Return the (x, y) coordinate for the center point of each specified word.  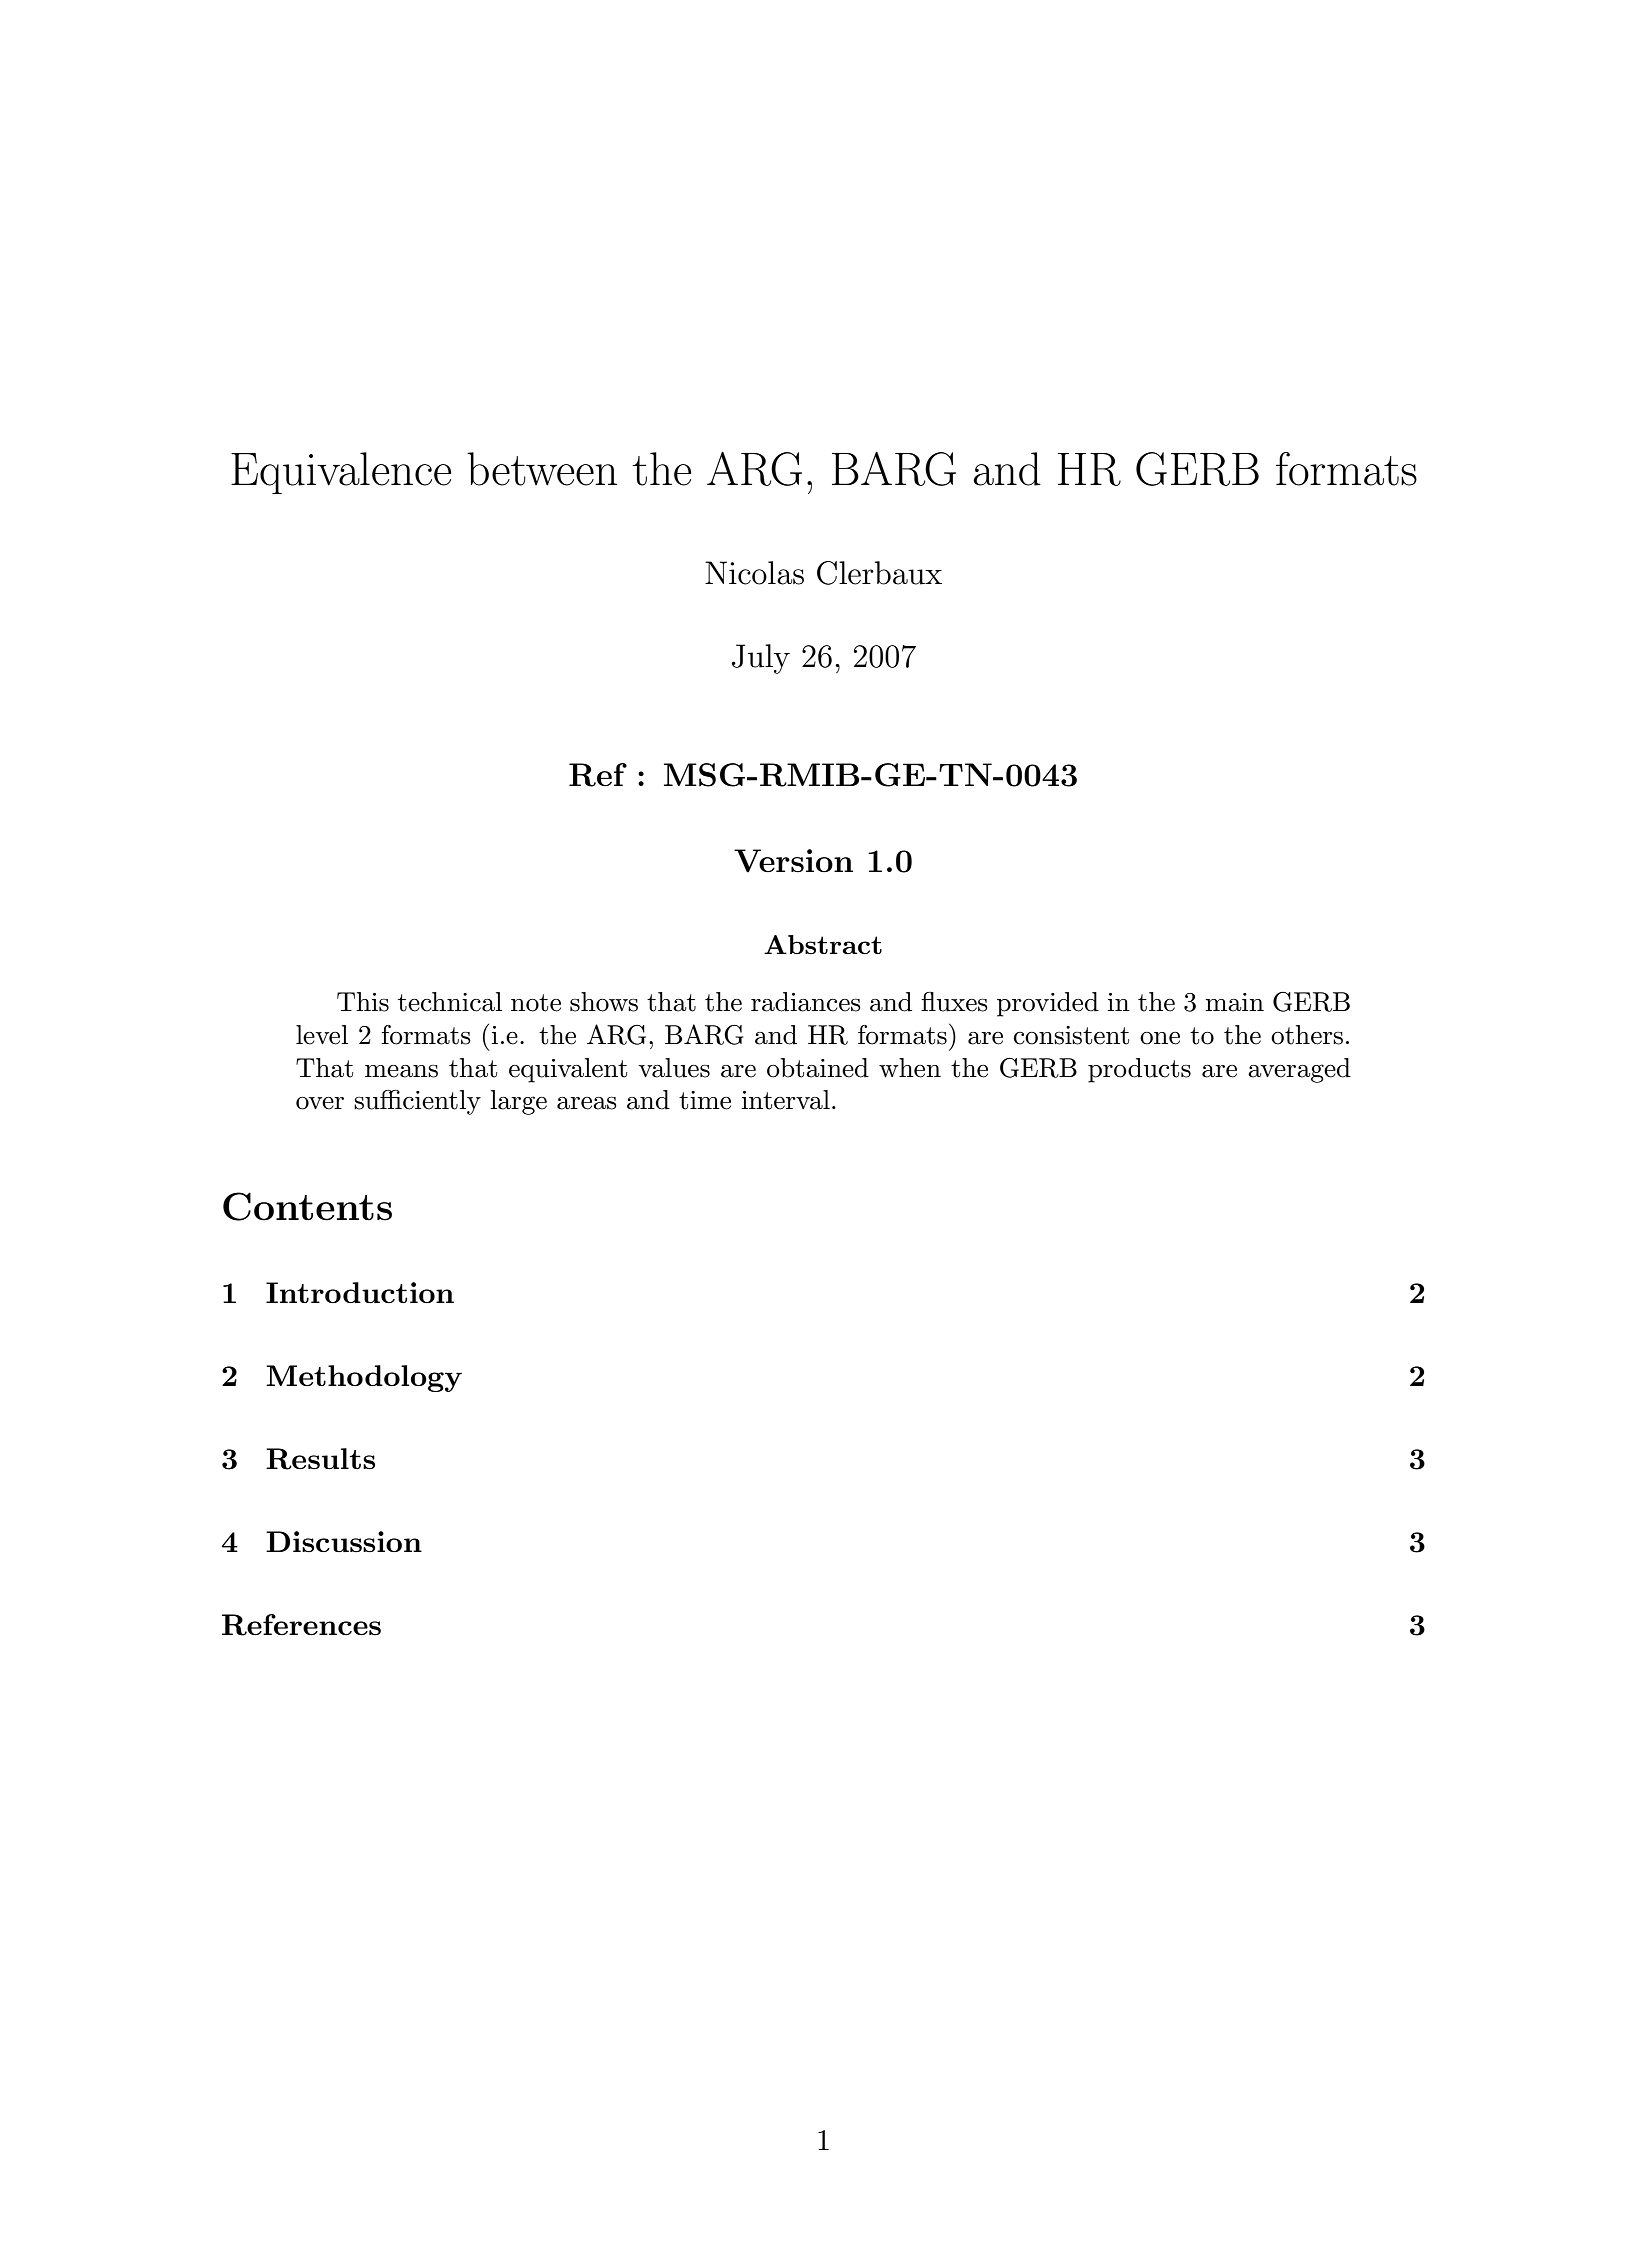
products (1139, 1070)
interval (786, 1100)
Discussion (344, 1542)
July (761, 659)
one (1160, 1038)
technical (450, 1002)
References (301, 1625)
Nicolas (754, 573)
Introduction (360, 1292)
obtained (818, 1068)
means (401, 1071)
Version (793, 861)
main (1234, 1002)
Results (320, 1459)
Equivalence (341, 473)
